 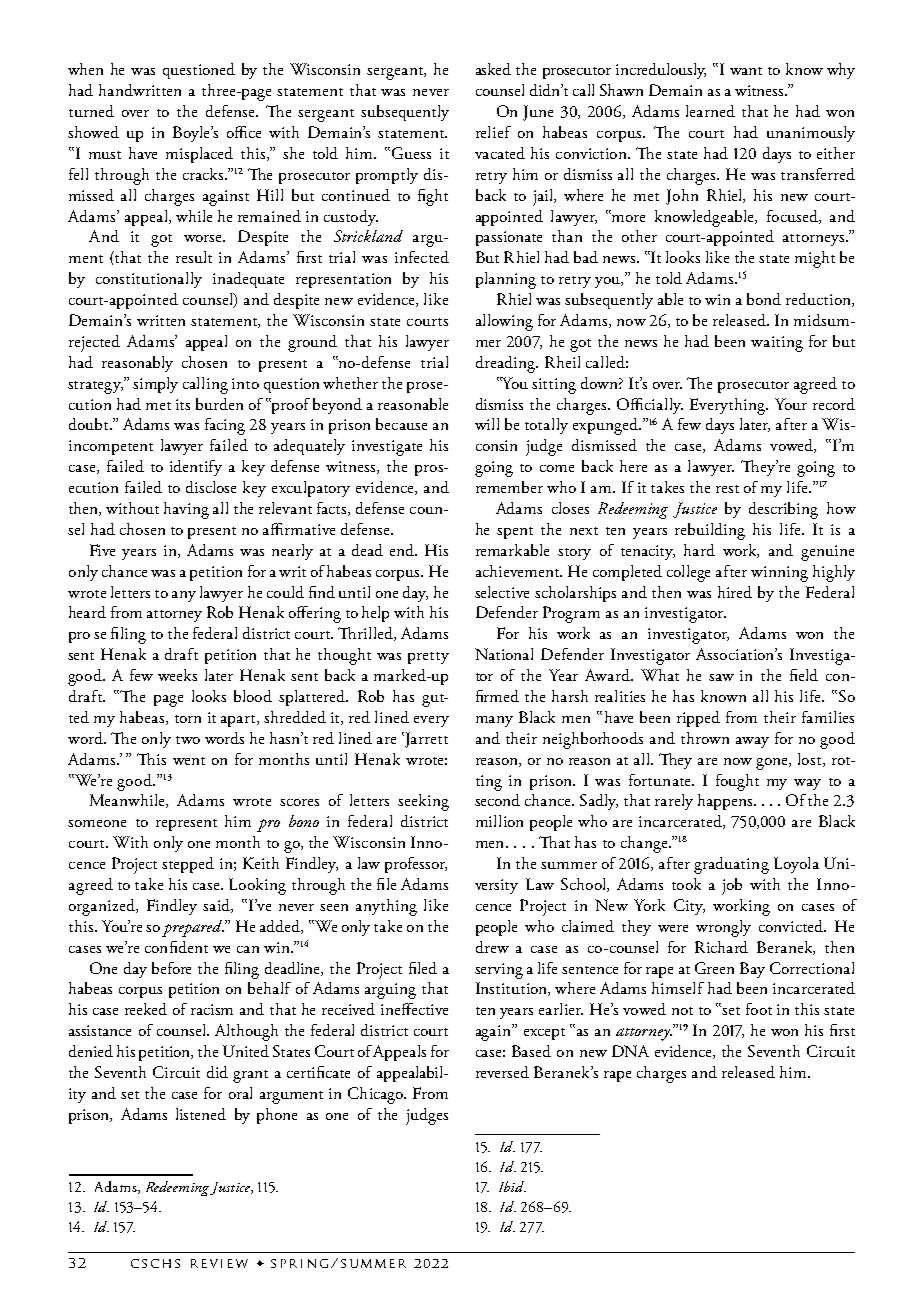 What do you see at coordinates (201, 1114) in the screenshot?
I see `listened` at bounding box center [201, 1114].
